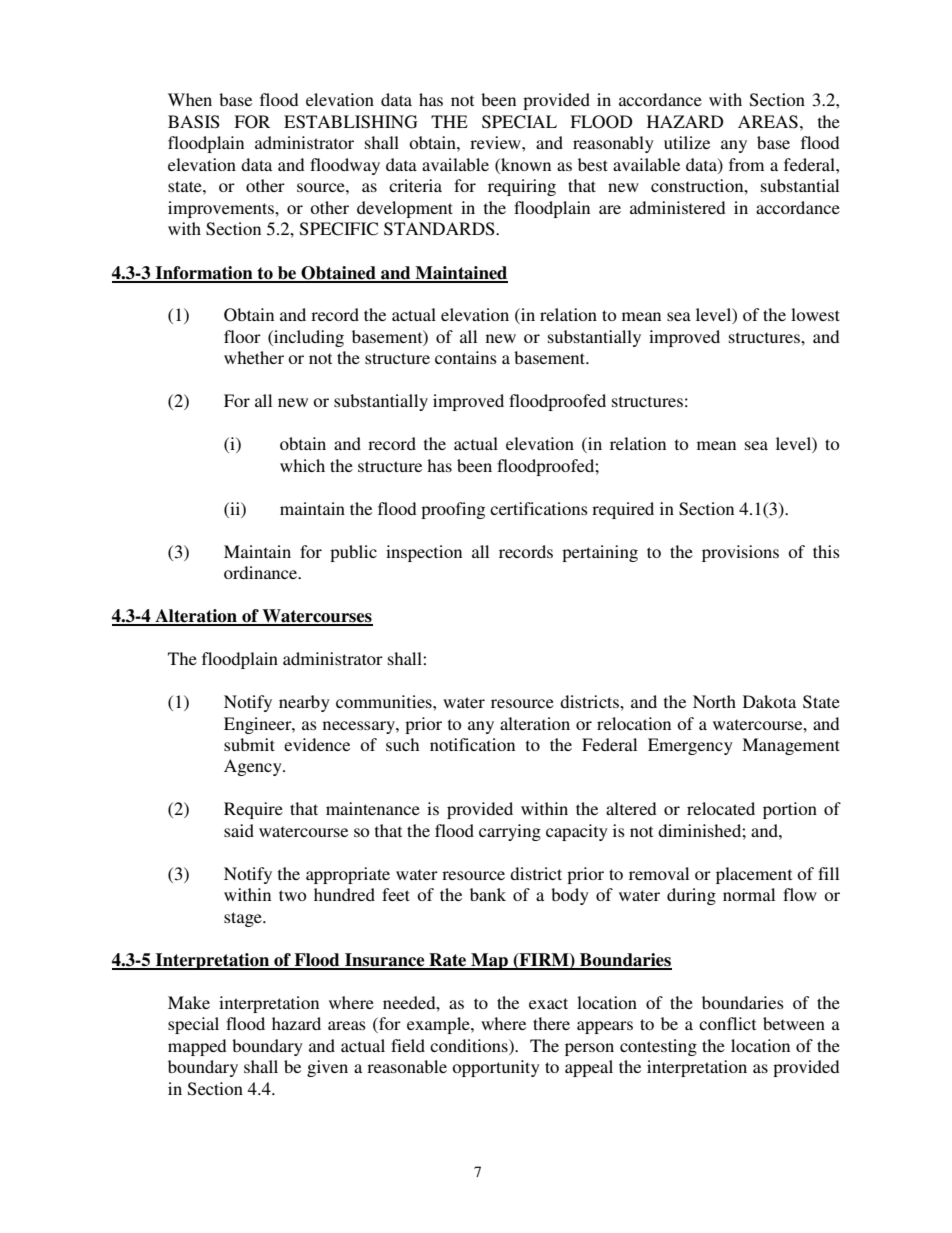 This screenshot has width=952, height=1233. Describe the element at coordinates (746, 164) in the screenshot. I see `from` at that location.
